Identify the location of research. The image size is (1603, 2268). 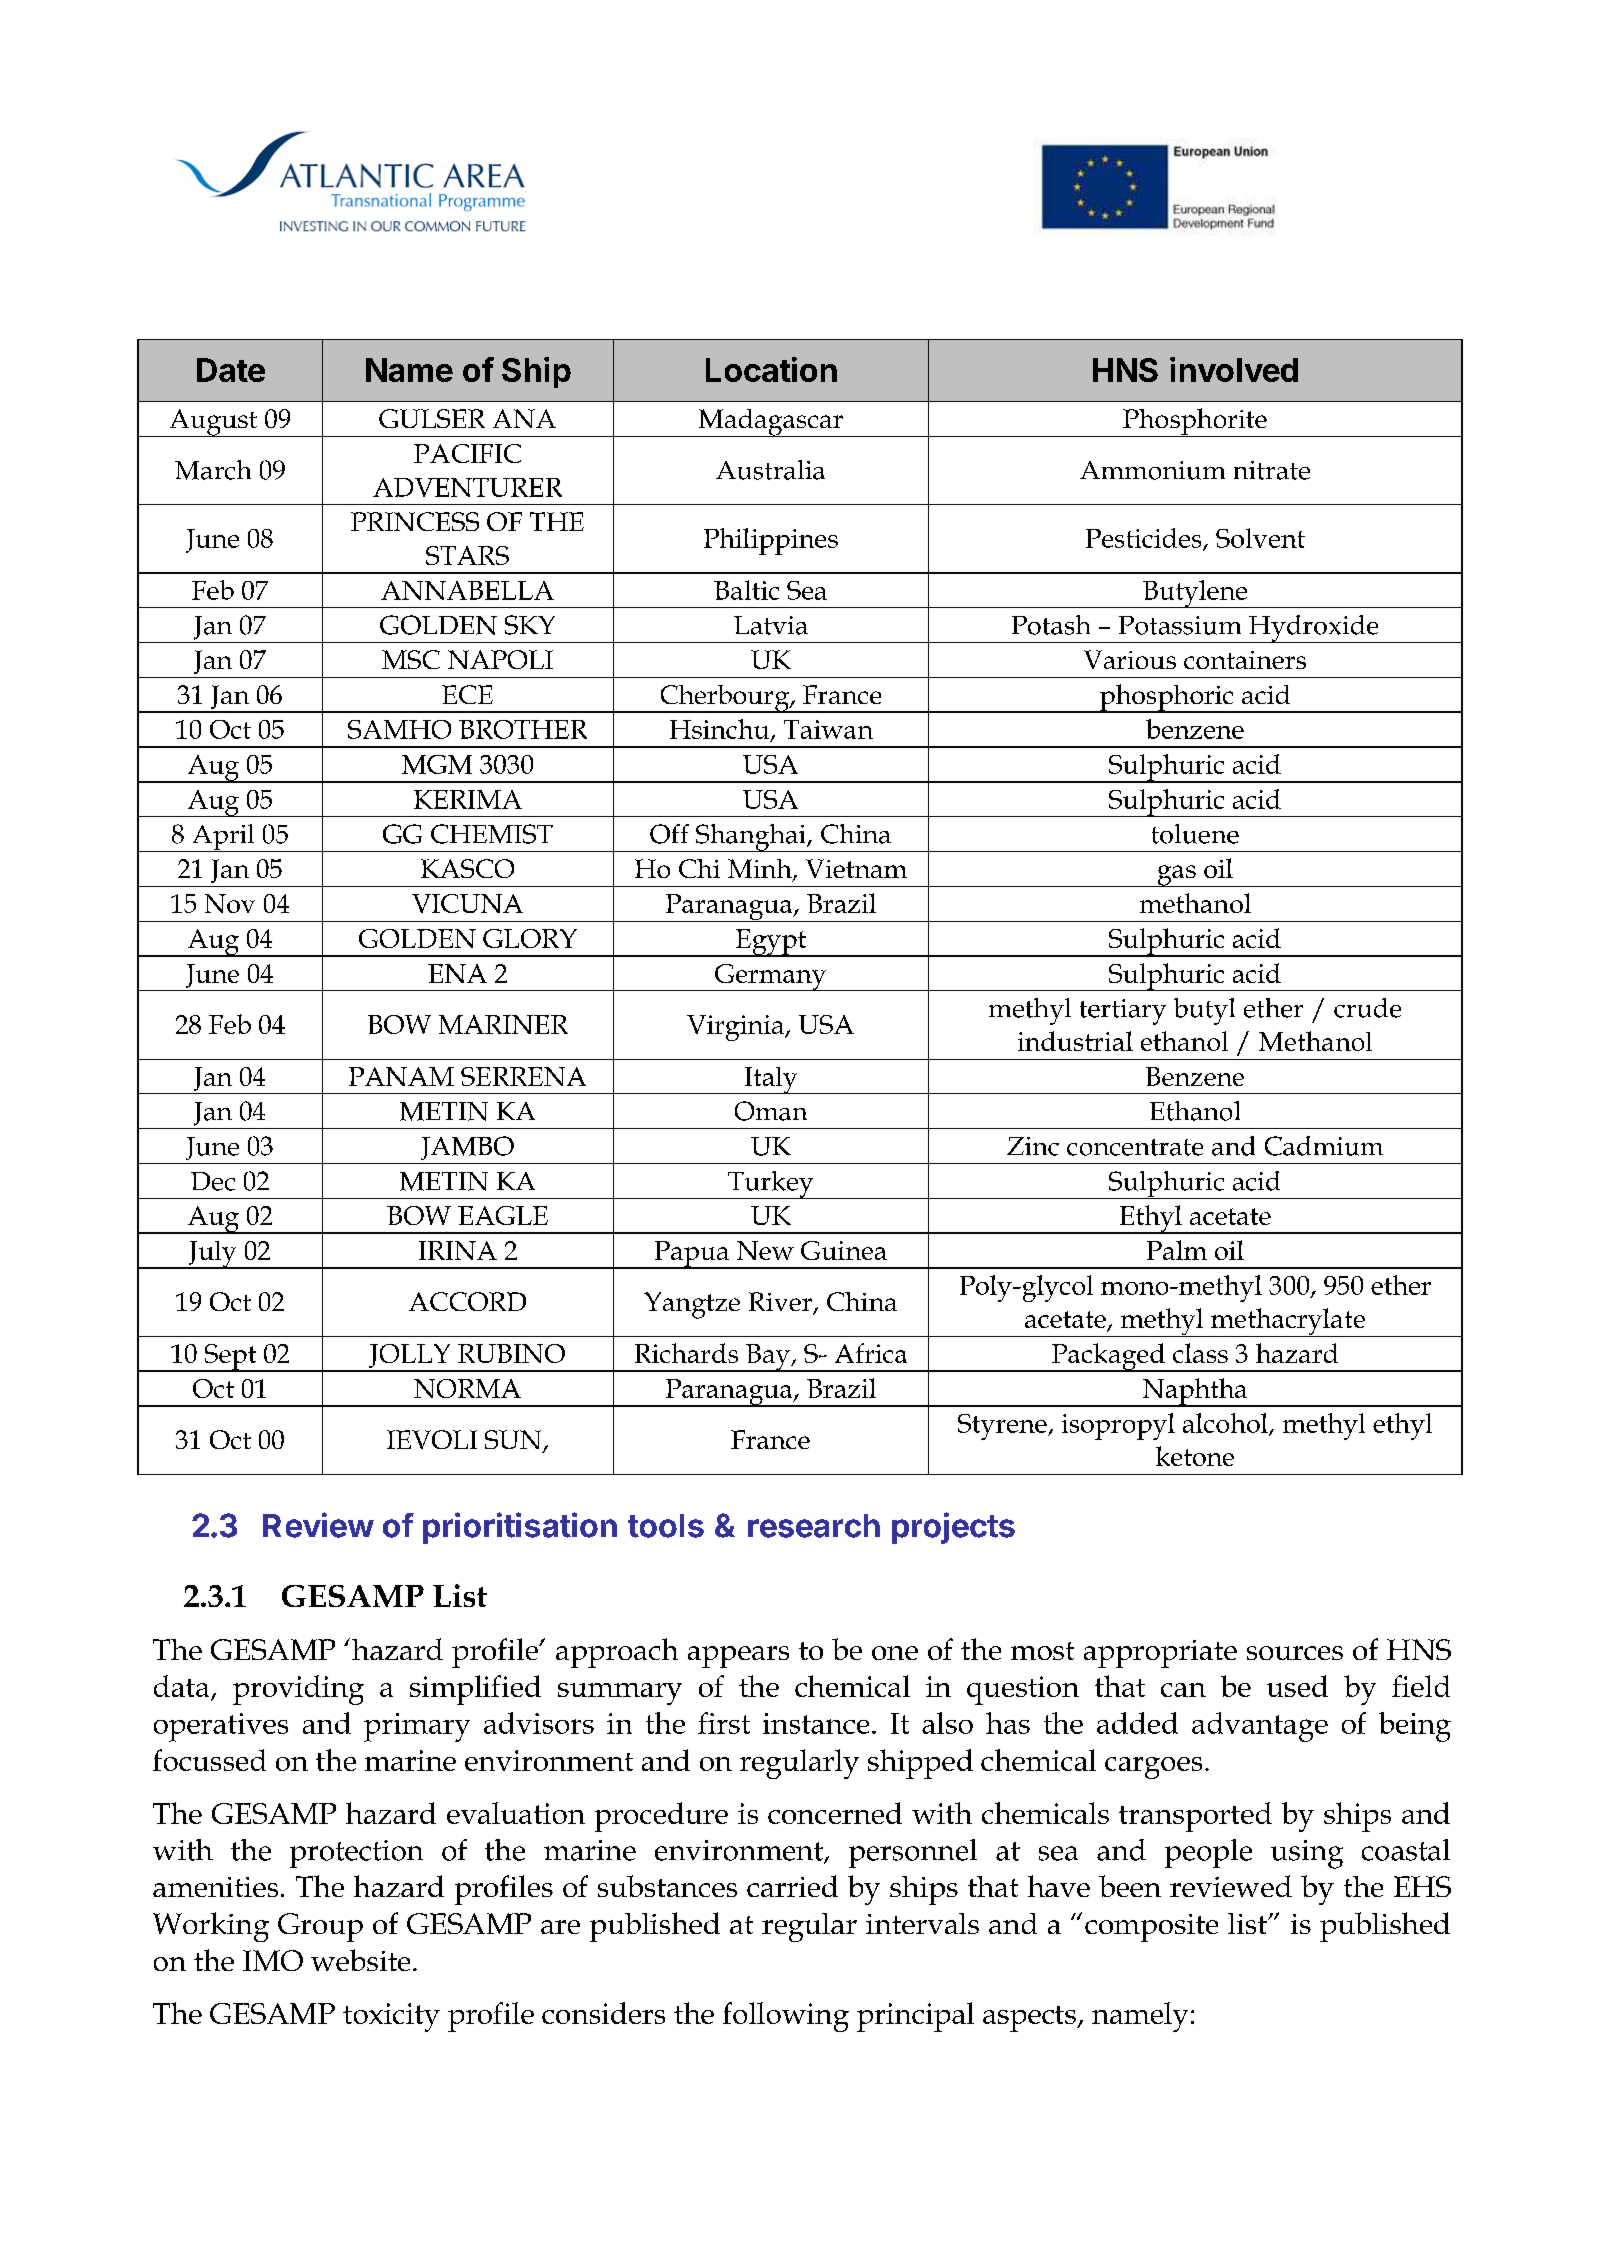
(814, 1526).
